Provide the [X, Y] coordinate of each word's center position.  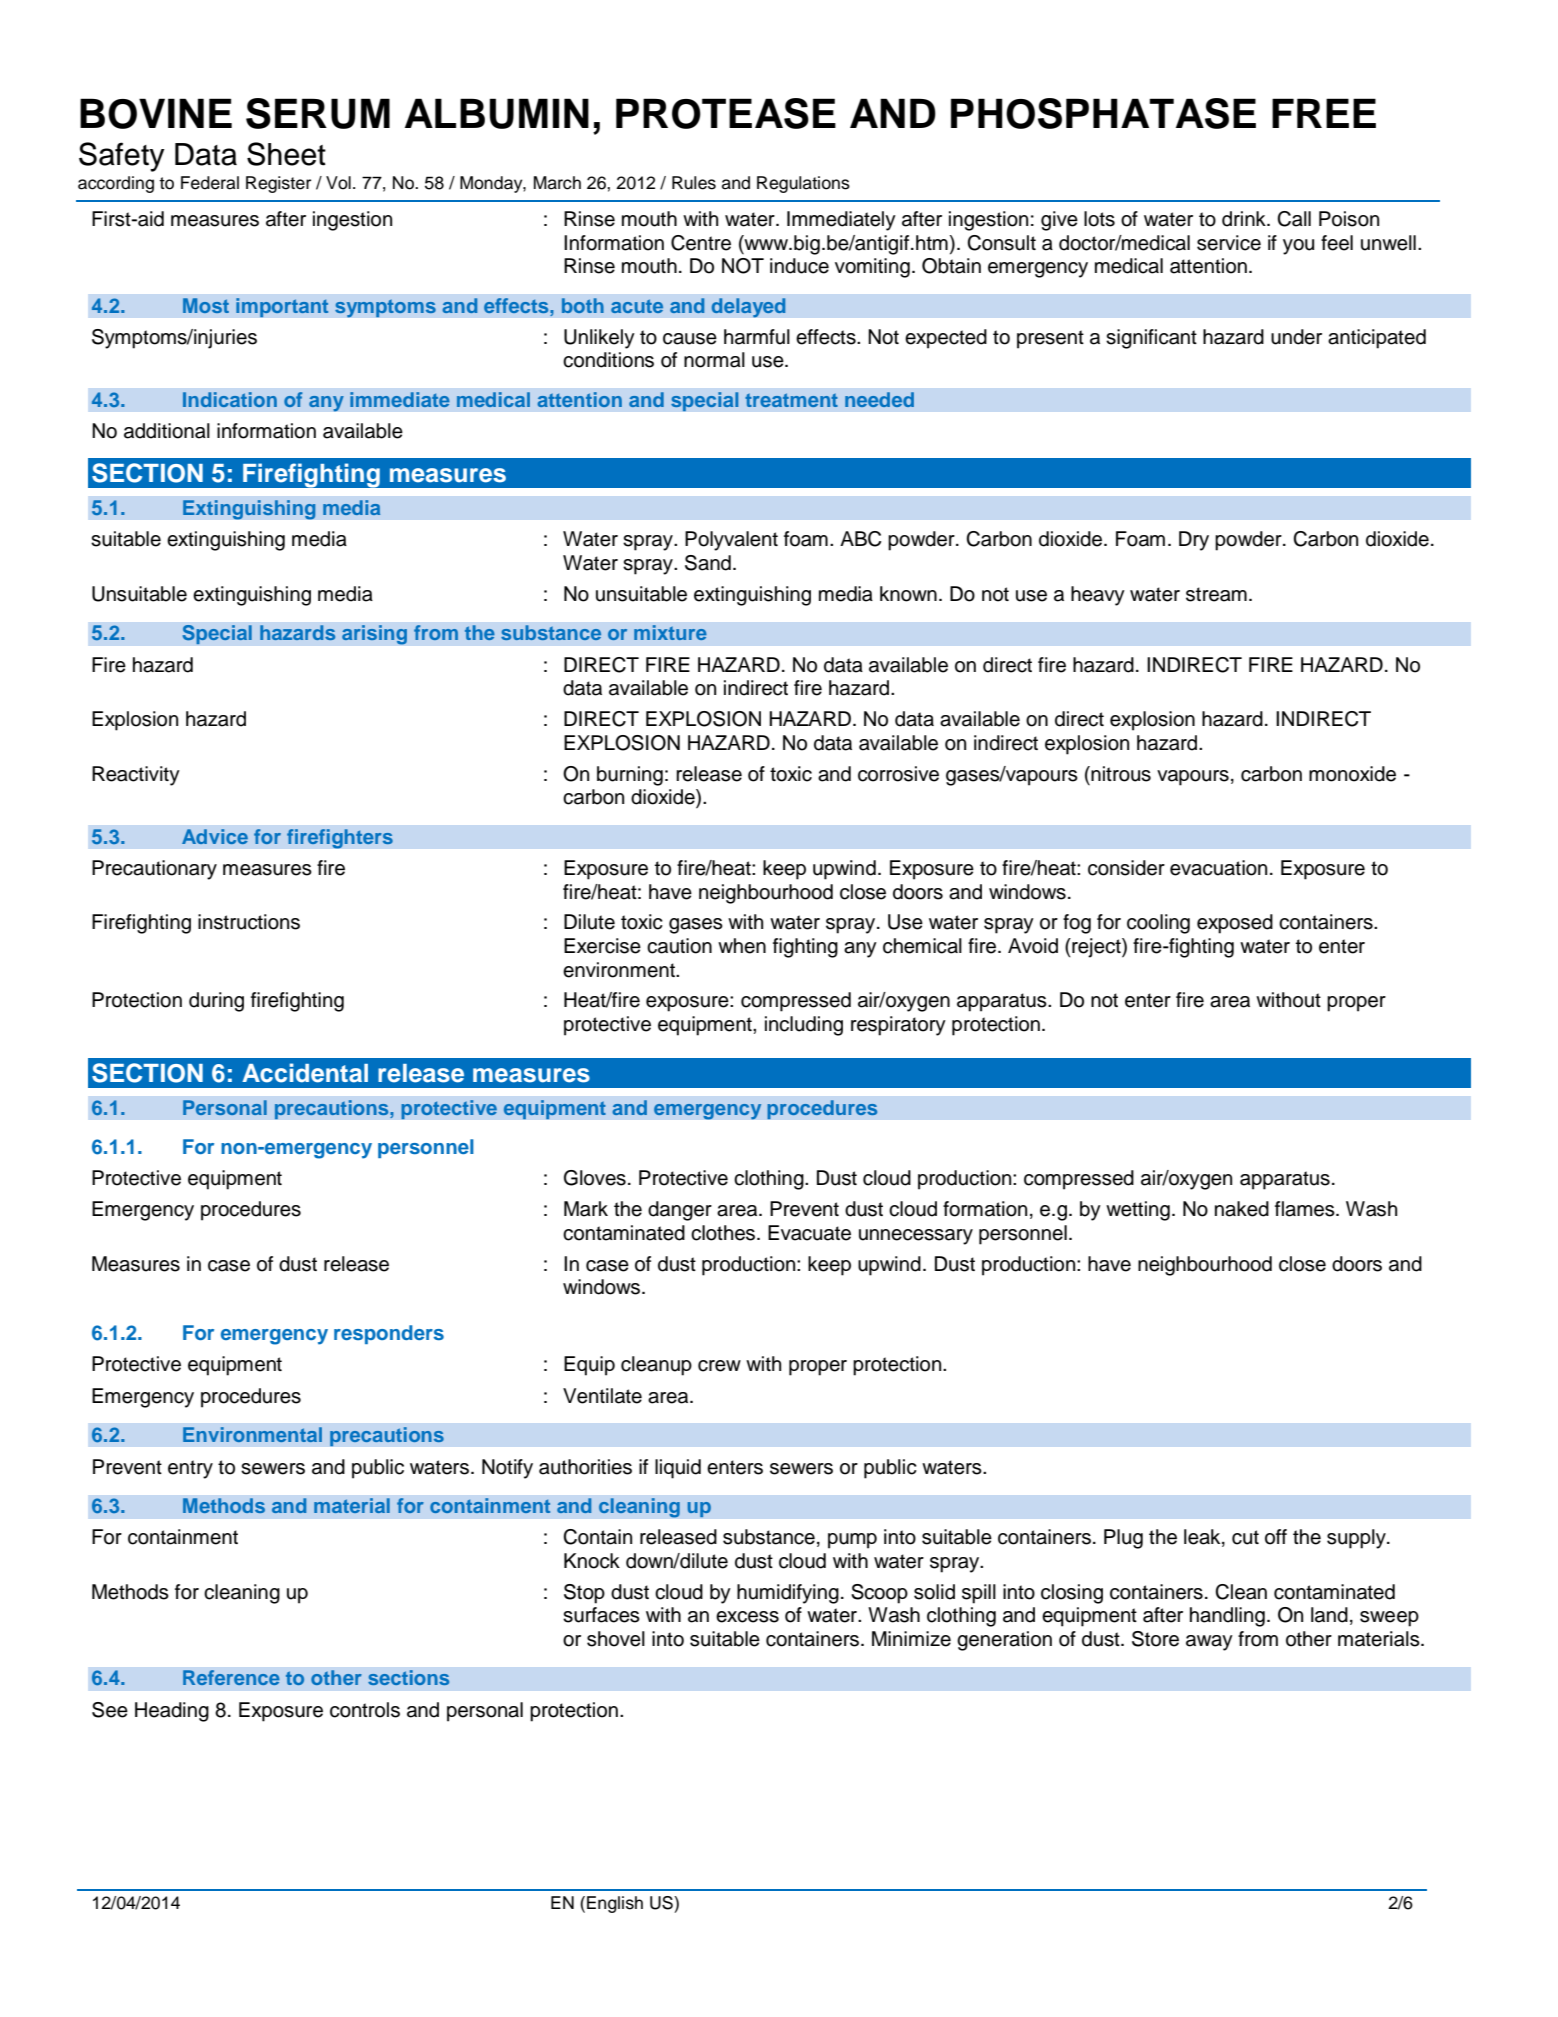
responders [389, 1334]
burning [630, 776]
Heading [172, 1712]
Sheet [286, 154]
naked [1242, 1209]
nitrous [1121, 774]
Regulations [803, 184]
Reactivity [136, 776]
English [615, 1904]
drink [1245, 219]
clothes [723, 1233]
